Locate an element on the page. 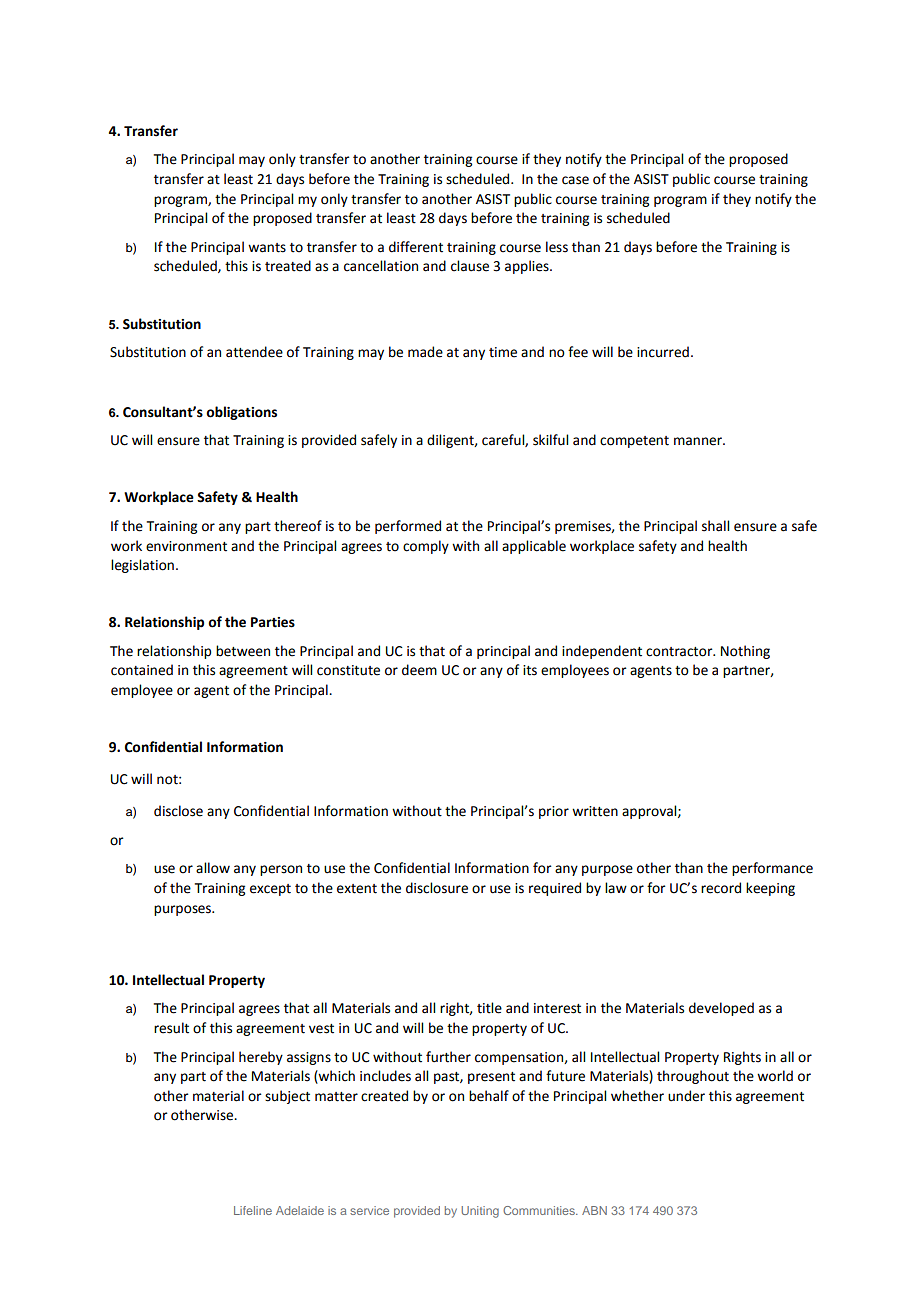  Lifeline is located at coordinates (253, 1210).
